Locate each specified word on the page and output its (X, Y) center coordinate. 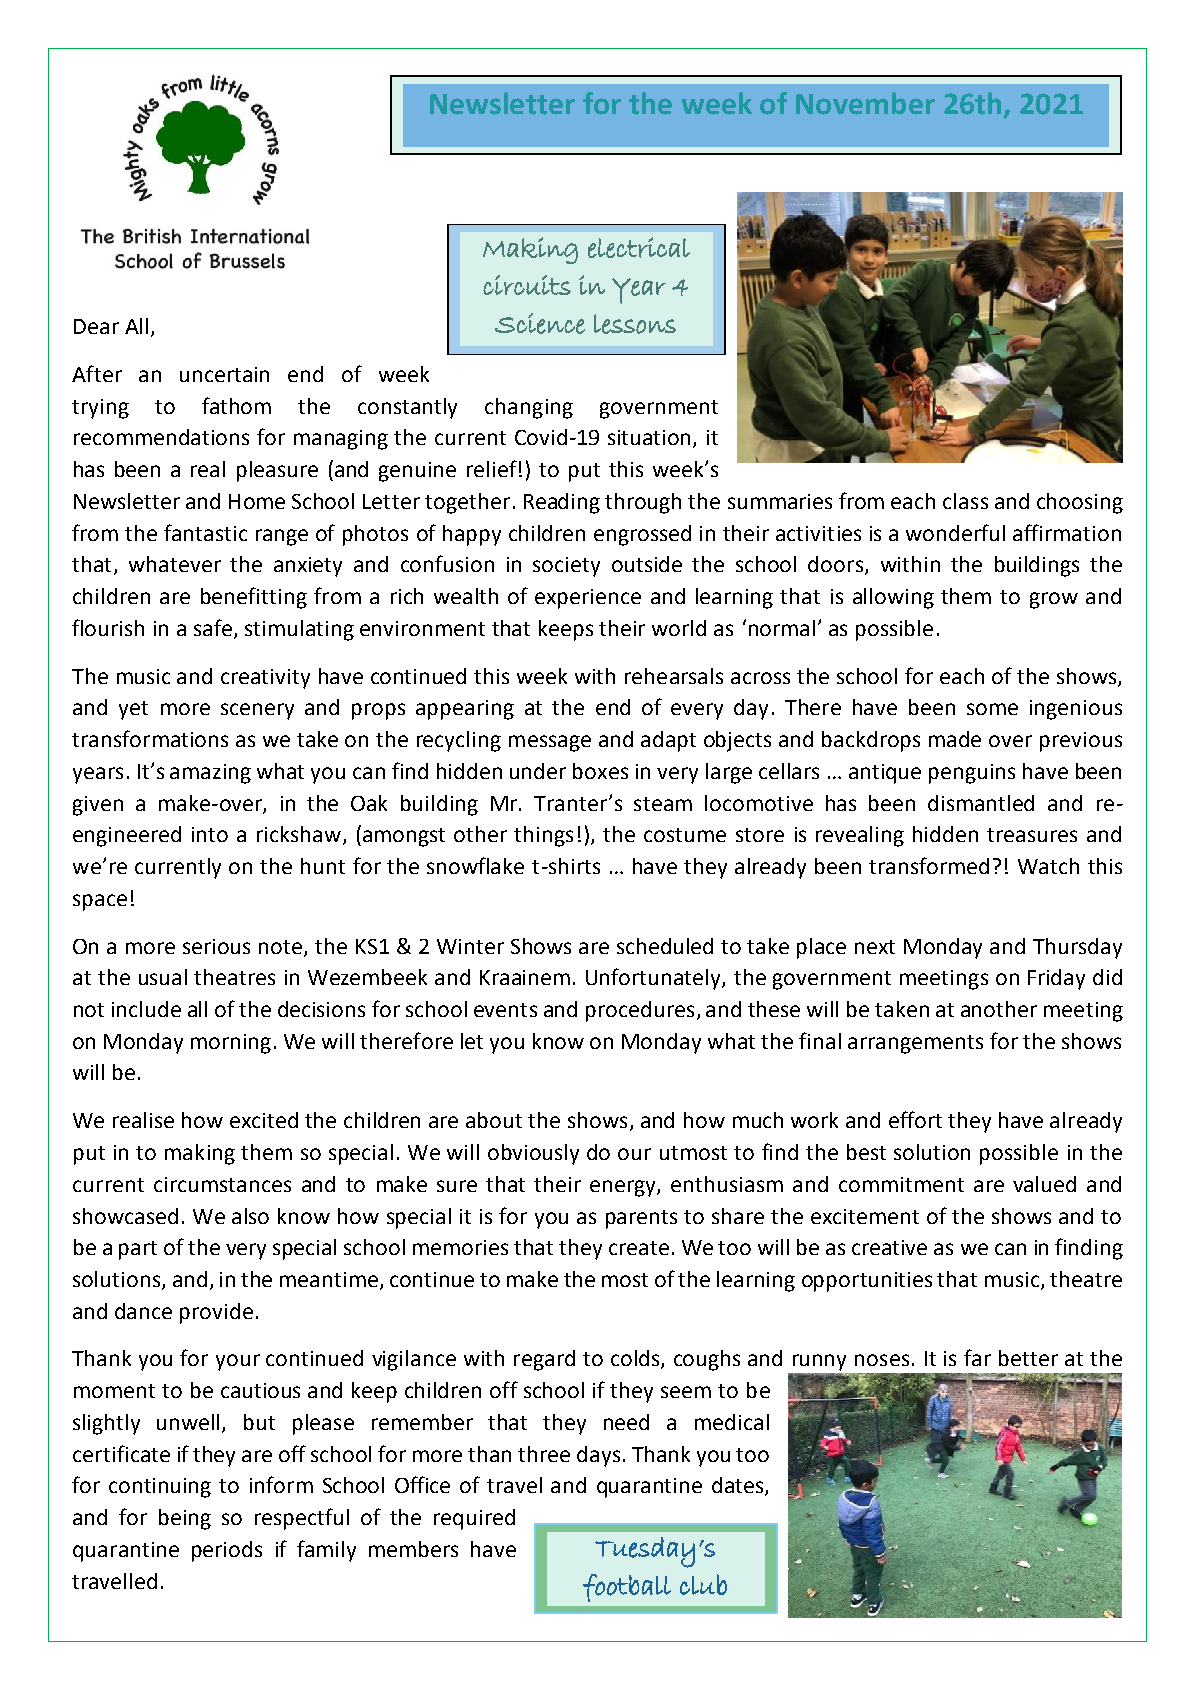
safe (213, 627)
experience (588, 599)
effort (915, 1119)
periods (227, 1551)
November (865, 103)
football (627, 1588)
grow (1054, 600)
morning (231, 1044)
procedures (640, 1011)
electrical (639, 247)
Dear (96, 326)
